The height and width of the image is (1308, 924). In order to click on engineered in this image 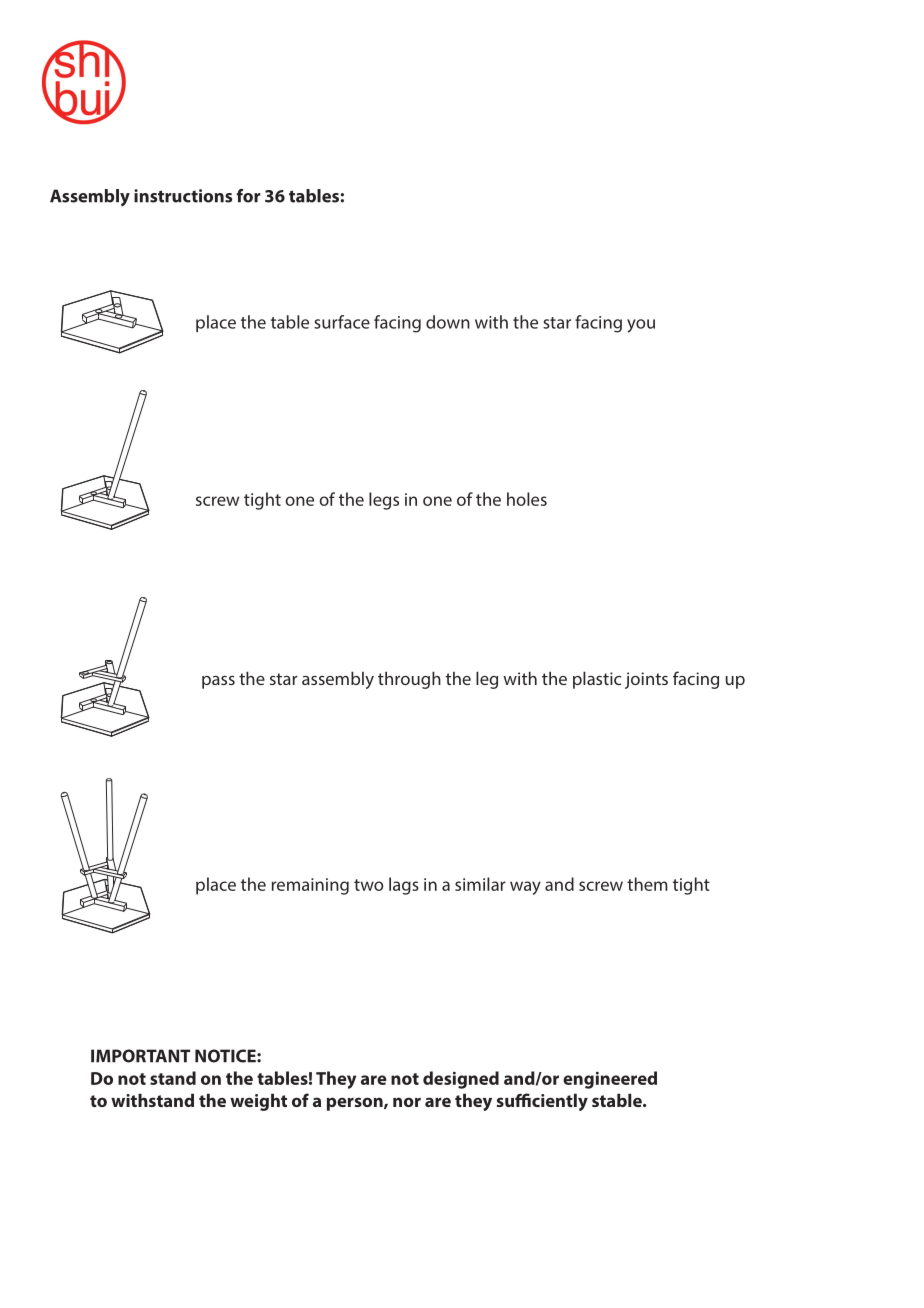, I will do `click(610, 1080)`.
